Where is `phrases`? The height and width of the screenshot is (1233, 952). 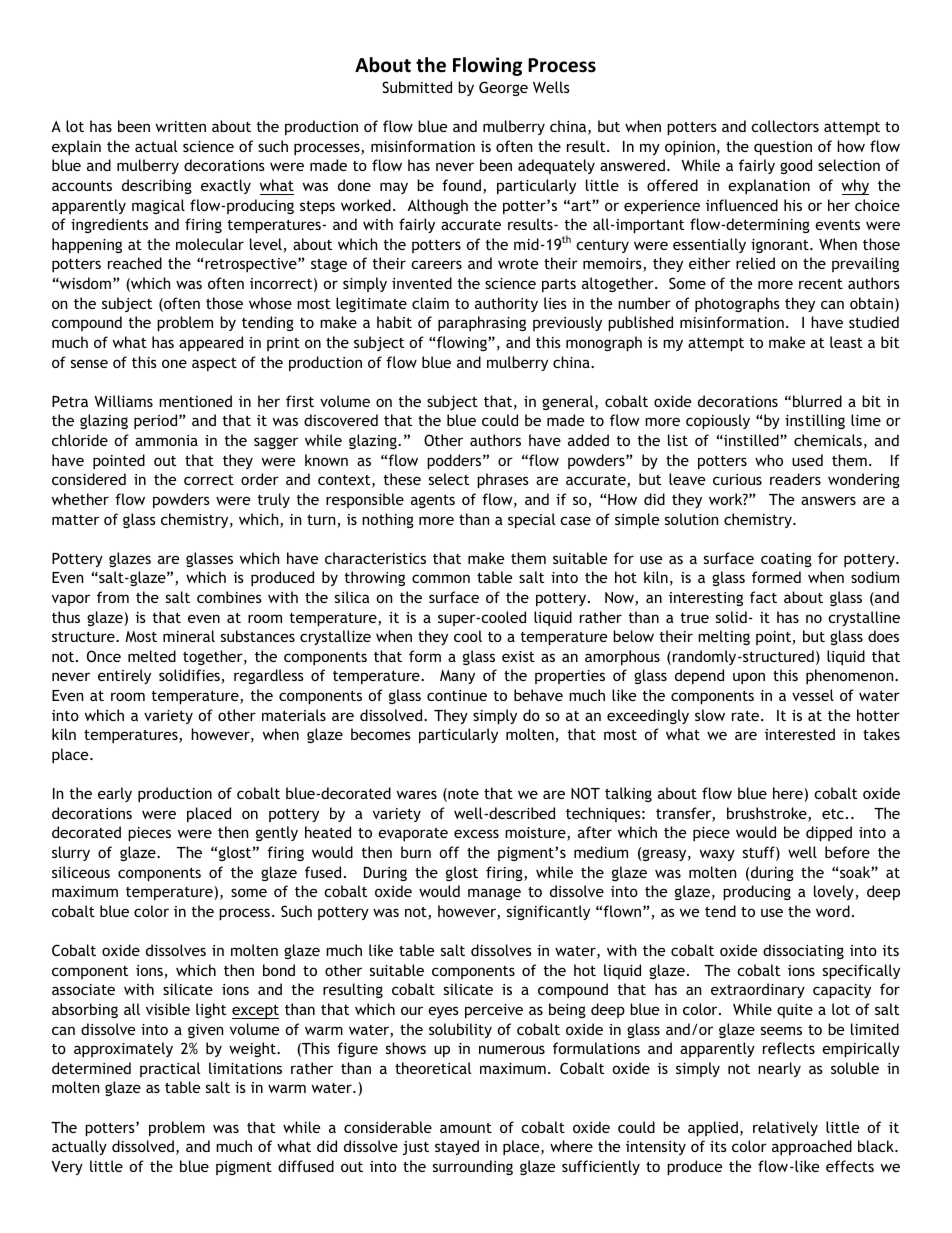
phrases is located at coordinates (503, 480).
